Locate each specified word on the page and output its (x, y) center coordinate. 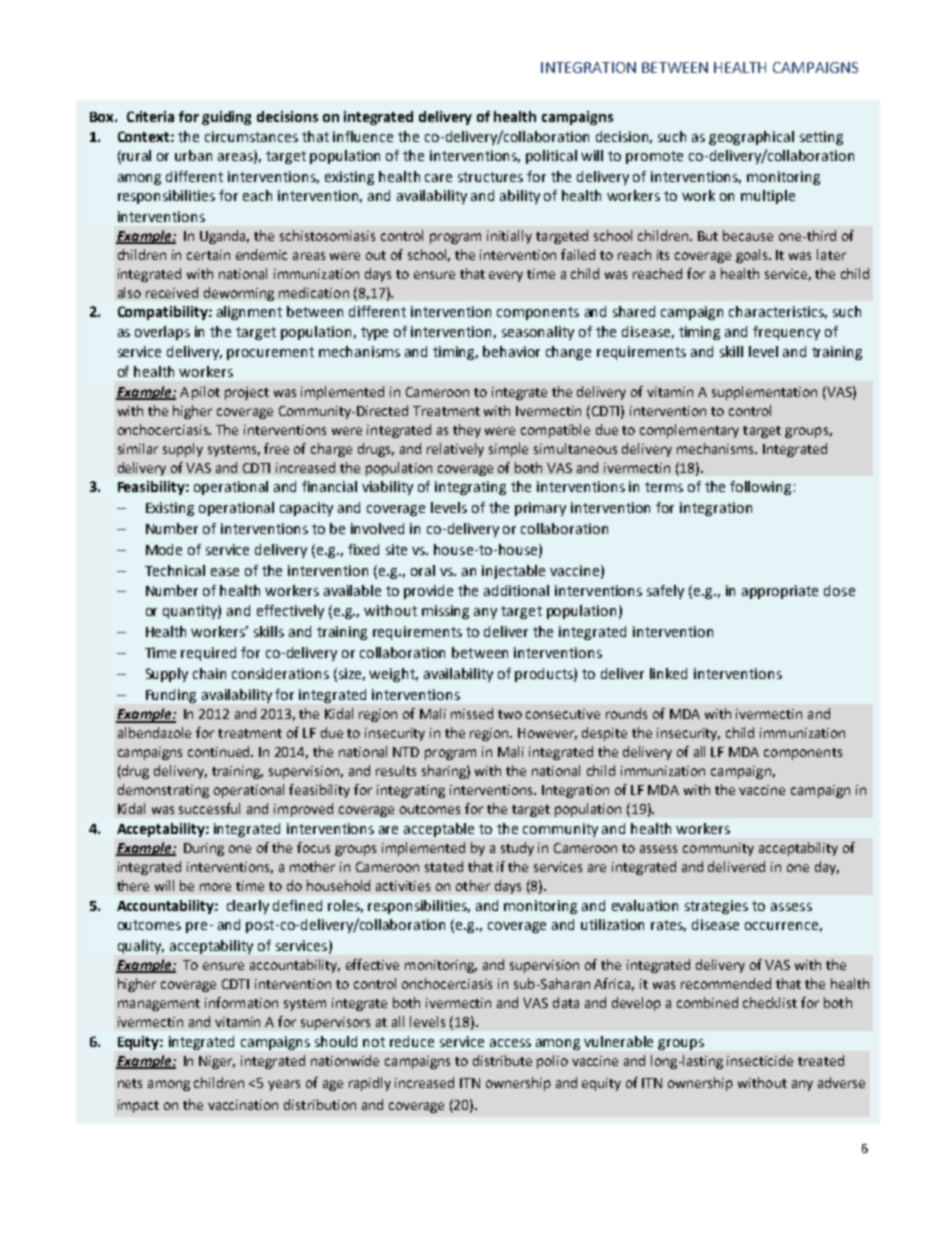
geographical (751, 138)
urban (193, 155)
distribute (502, 1060)
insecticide (760, 1060)
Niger (217, 1062)
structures (490, 177)
